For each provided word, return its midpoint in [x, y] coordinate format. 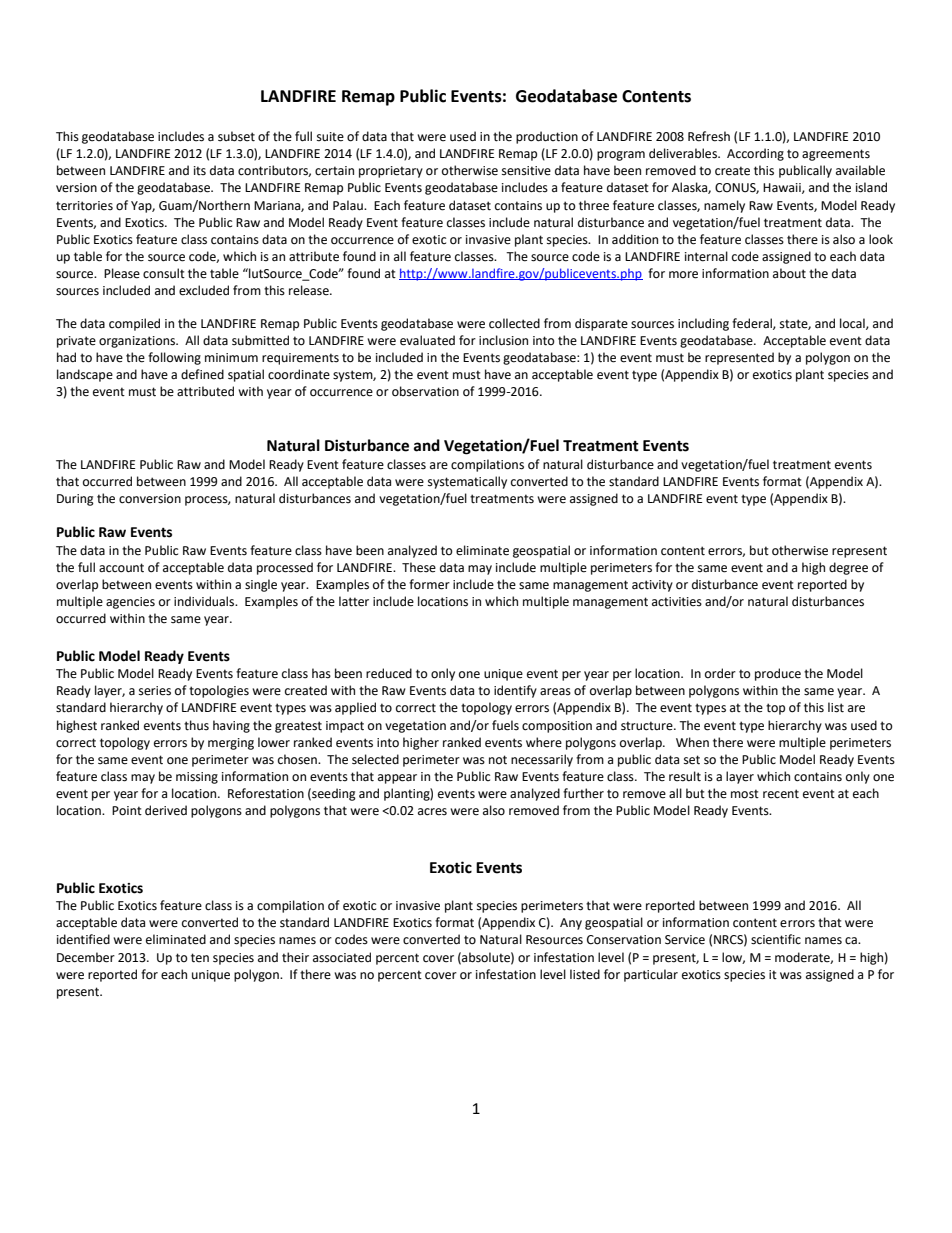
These [419, 567]
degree [848, 568]
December [86, 957]
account [121, 568]
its [200, 171]
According [755, 154]
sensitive [526, 171]
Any [571, 924]
